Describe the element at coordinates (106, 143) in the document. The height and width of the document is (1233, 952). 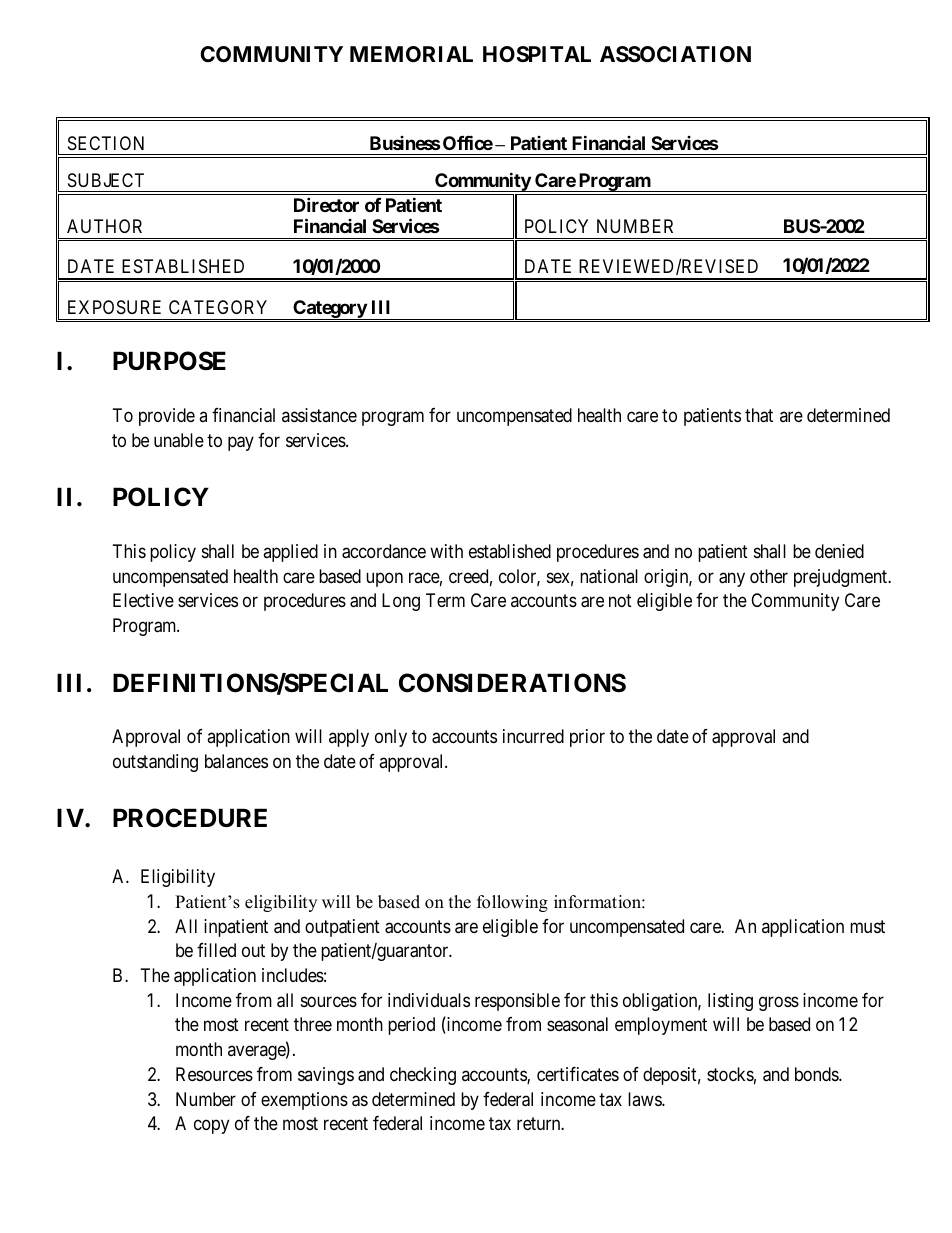
I see `SECTION` at that location.
